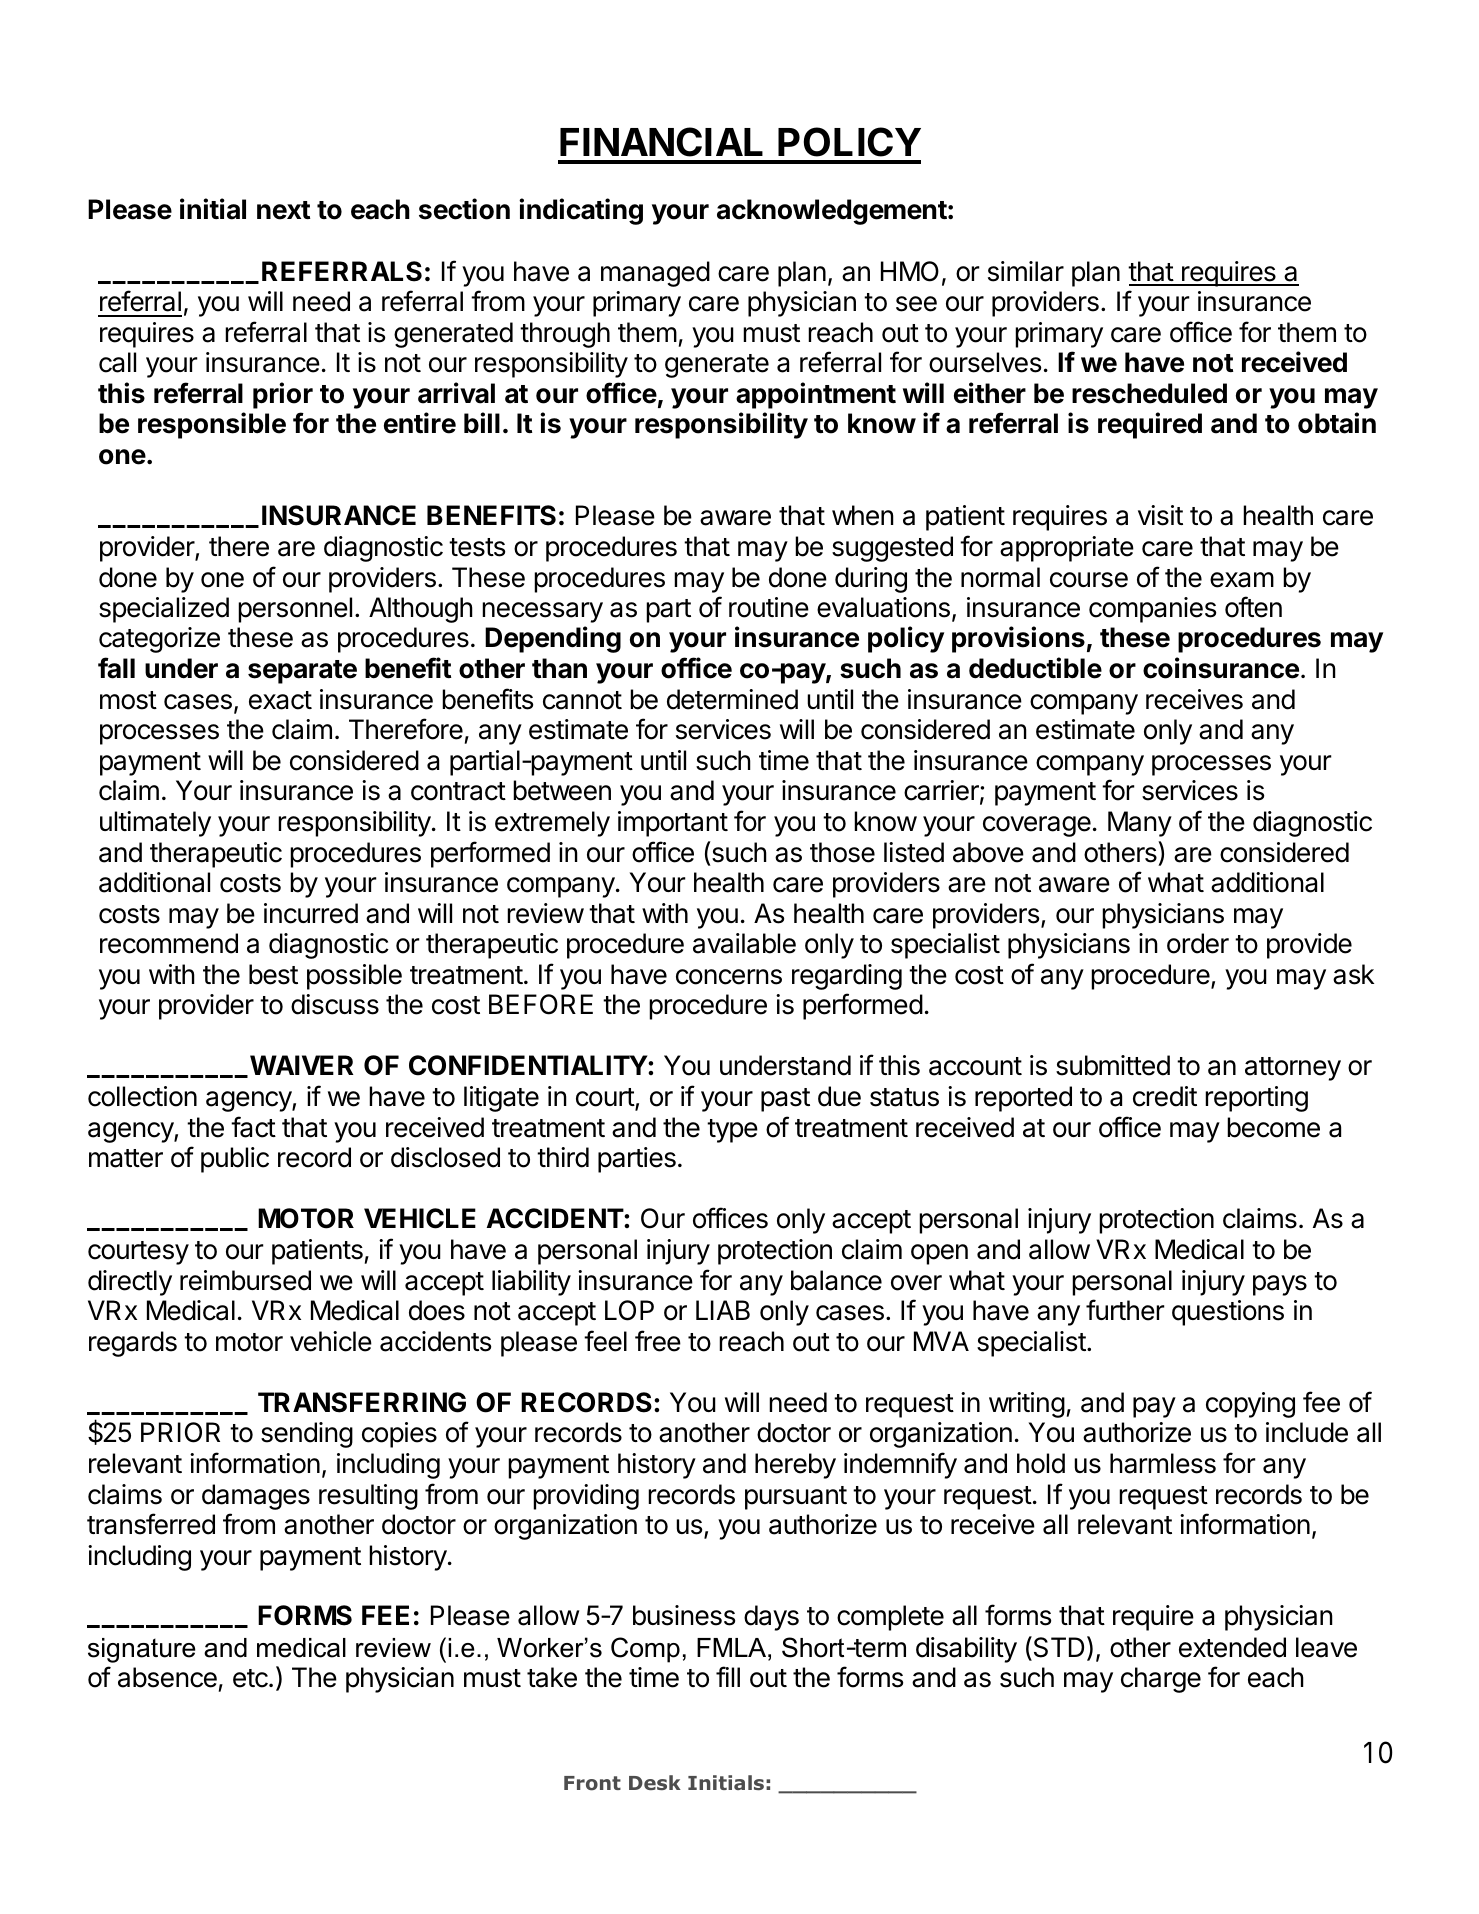  Describe the element at coordinates (1228, 1313) in the screenshot. I see `questions` at that location.
